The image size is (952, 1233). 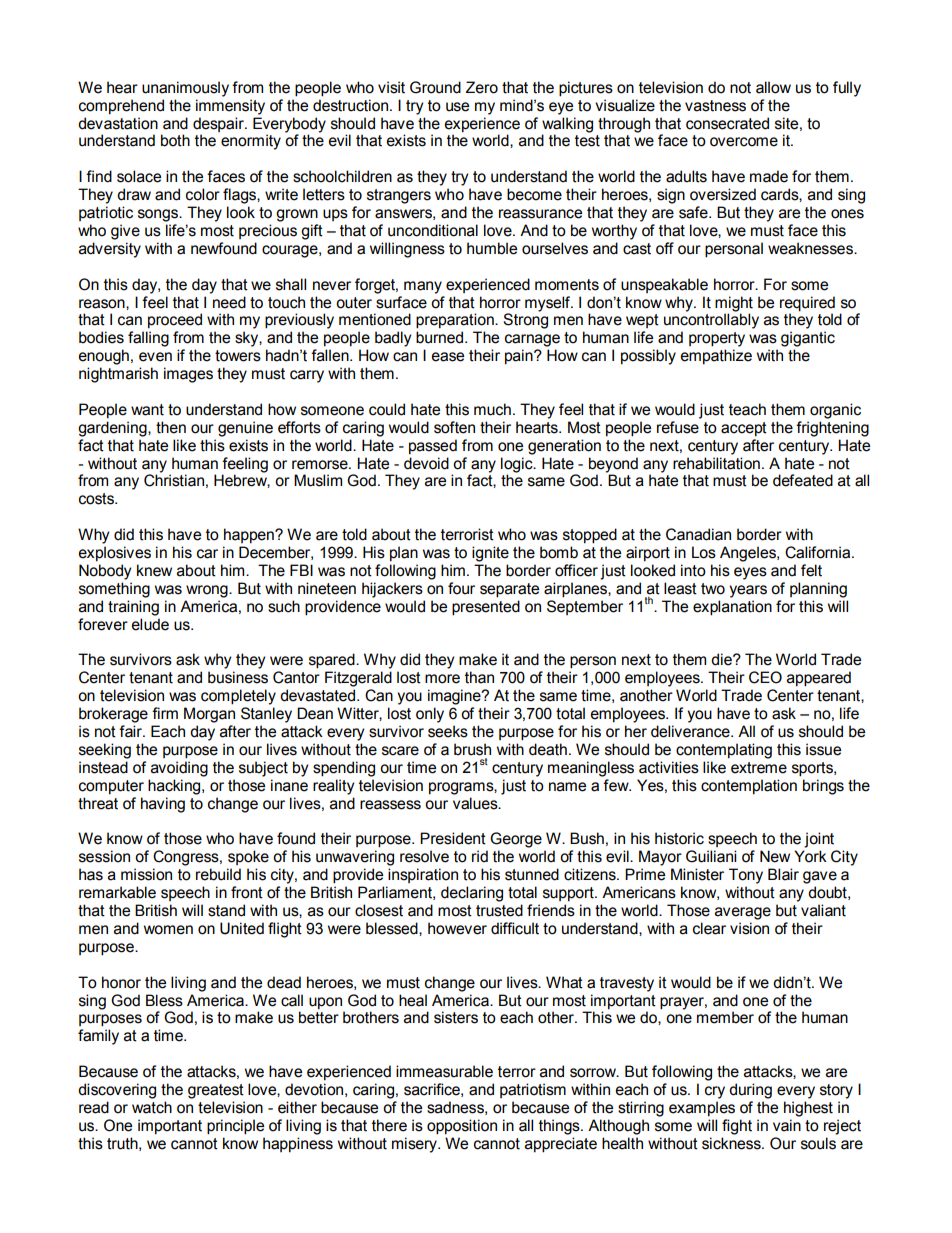 I want to click on opposition, so click(x=462, y=1127).
